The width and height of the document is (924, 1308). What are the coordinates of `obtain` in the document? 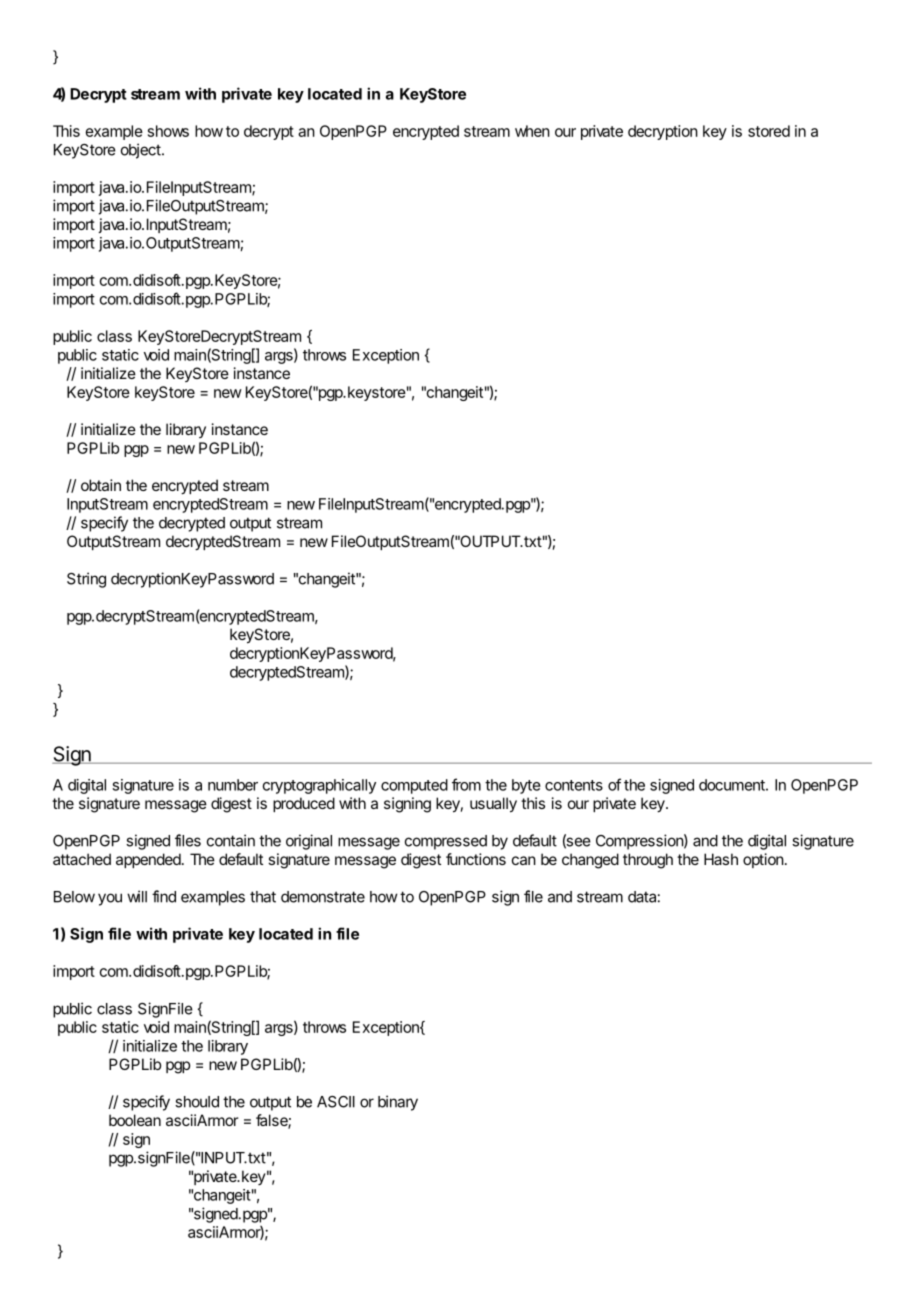 It's located at (101, 485).
